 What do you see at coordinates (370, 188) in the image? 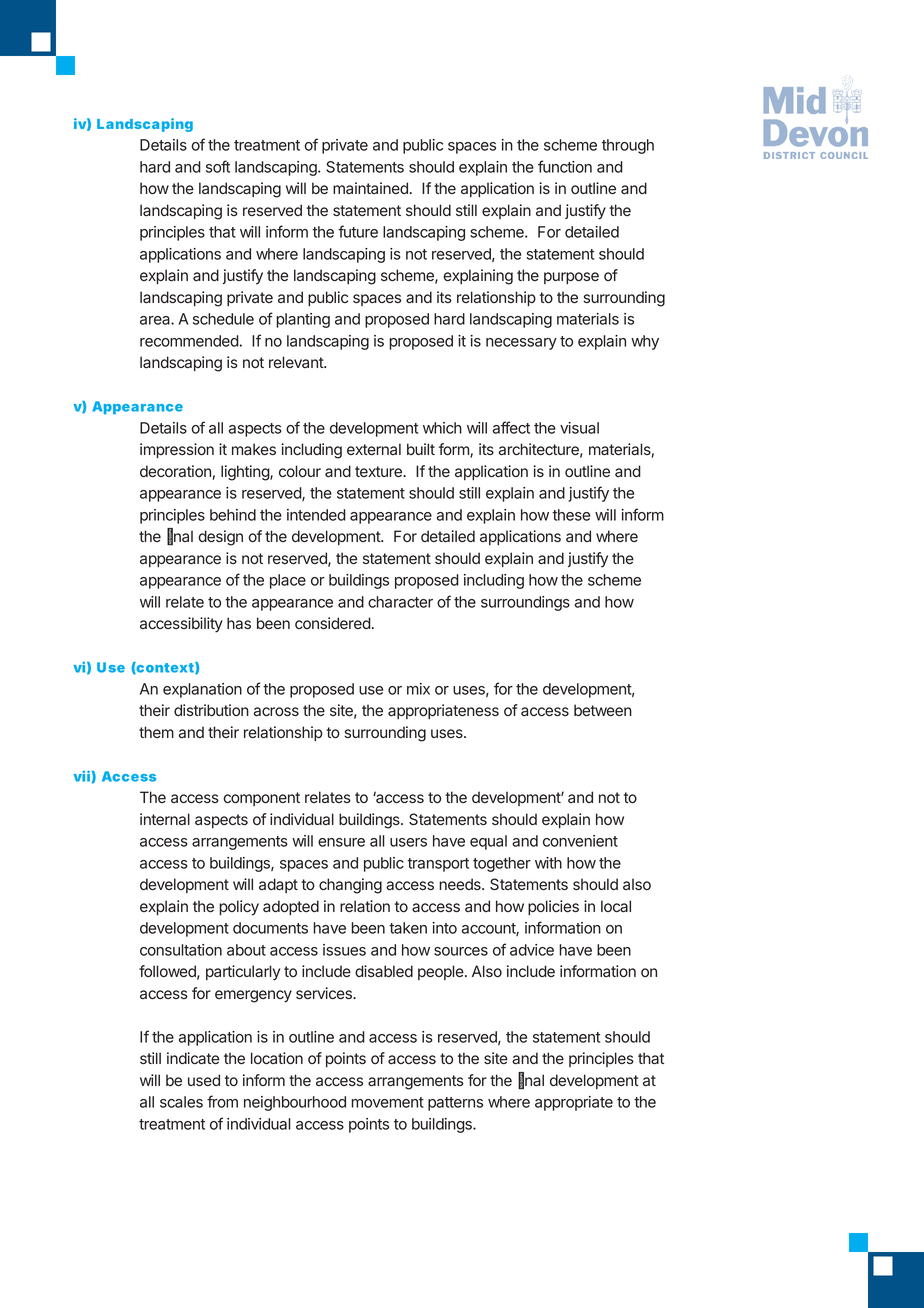
I see `maintained` at bounding box center [370, 188].
